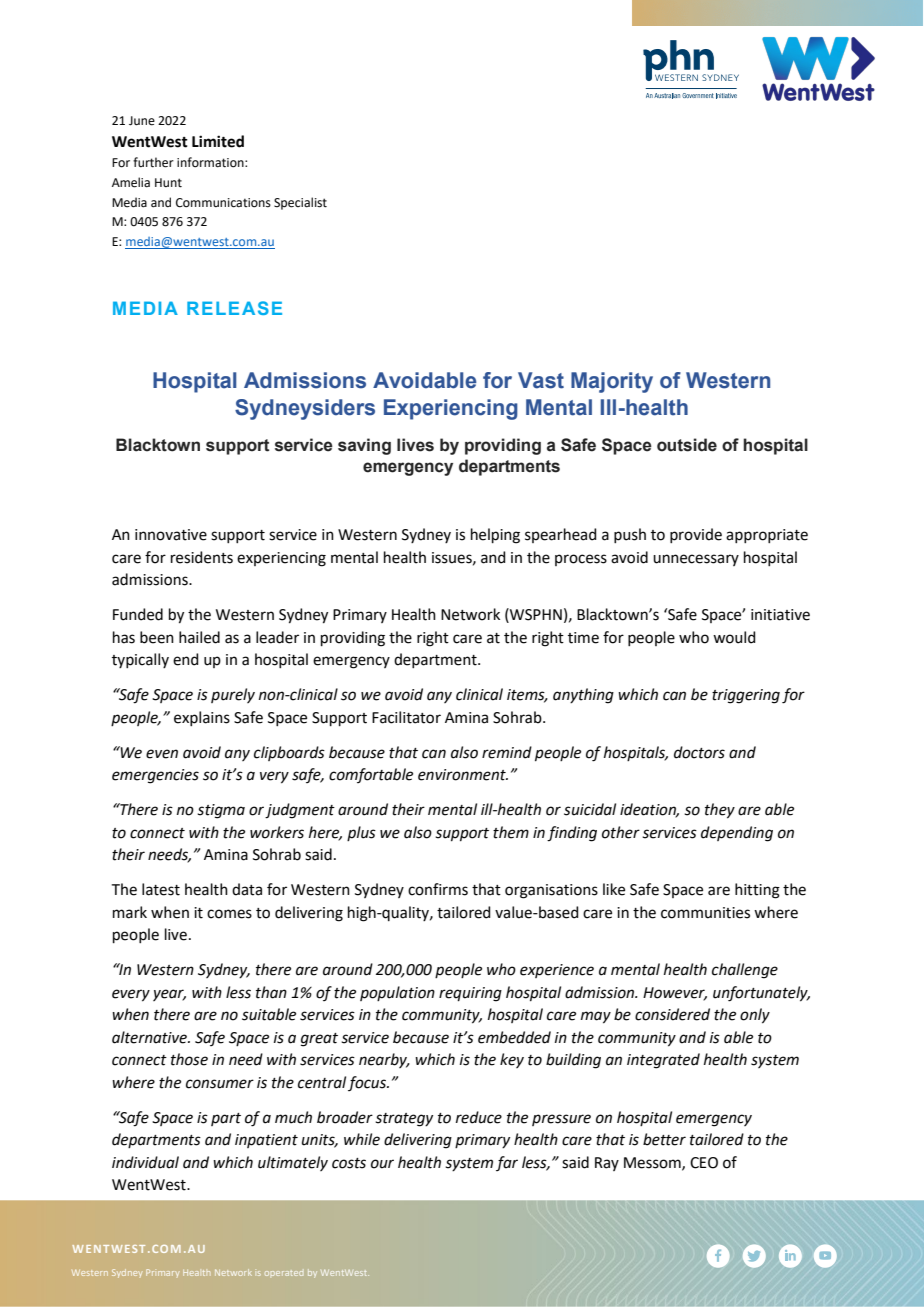 This page has height=1308, width=924. What do you see at coordinates (229, 914) in the page?
I see `comes` at bounding box center [229, 914].
